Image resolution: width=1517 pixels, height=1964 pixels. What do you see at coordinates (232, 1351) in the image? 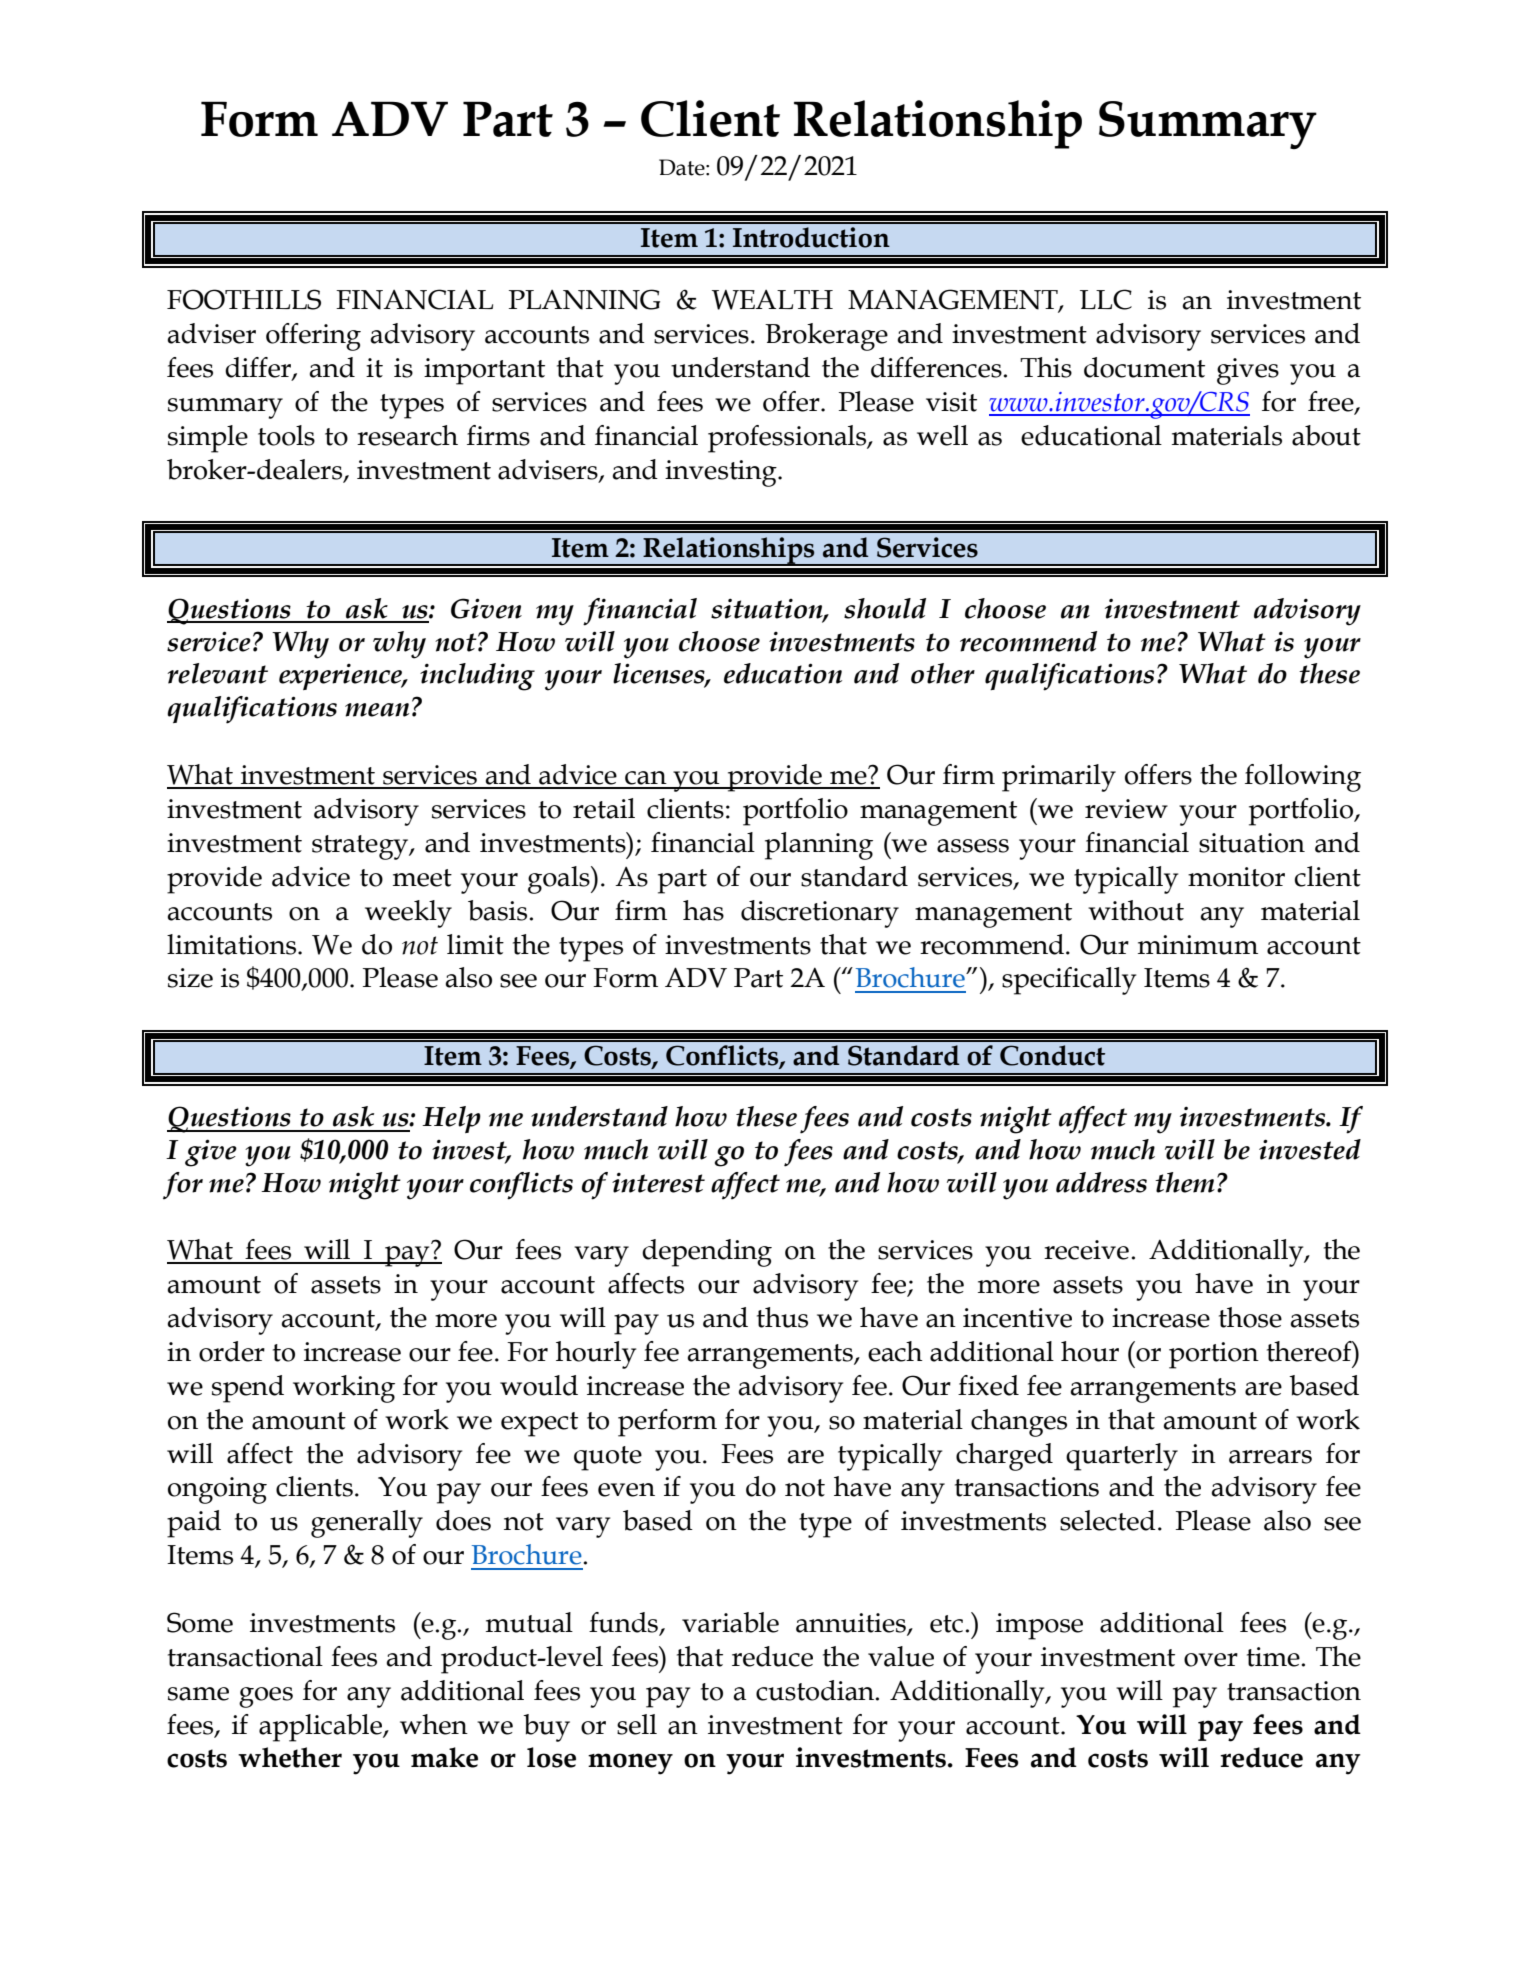
I see `order` at bounding box center [232, 1351].
